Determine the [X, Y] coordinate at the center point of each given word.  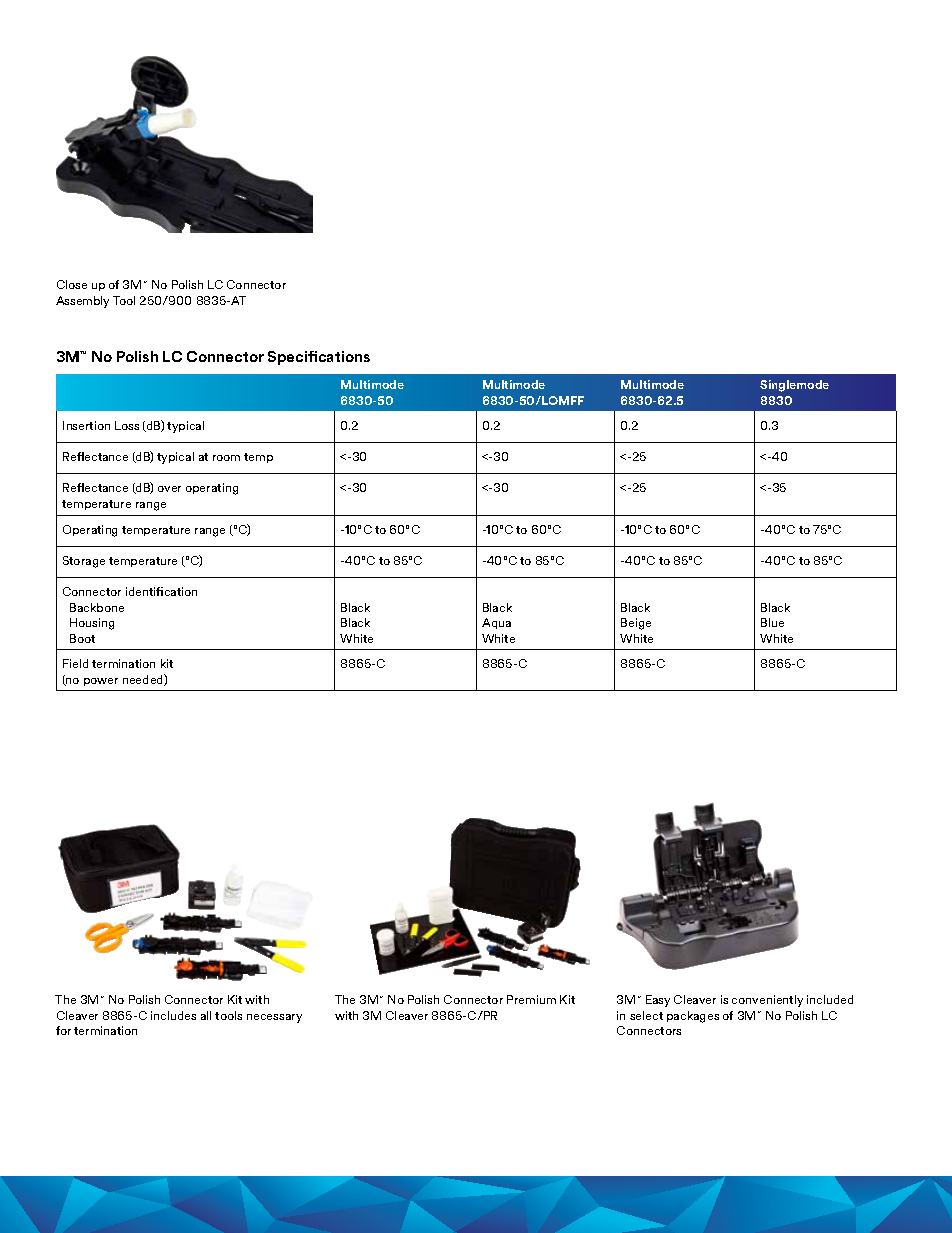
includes [173, 1015]
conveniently [767, 1001]
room [226, 458]
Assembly [82, 302]
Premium [531, 999]
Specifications [319, 358]
